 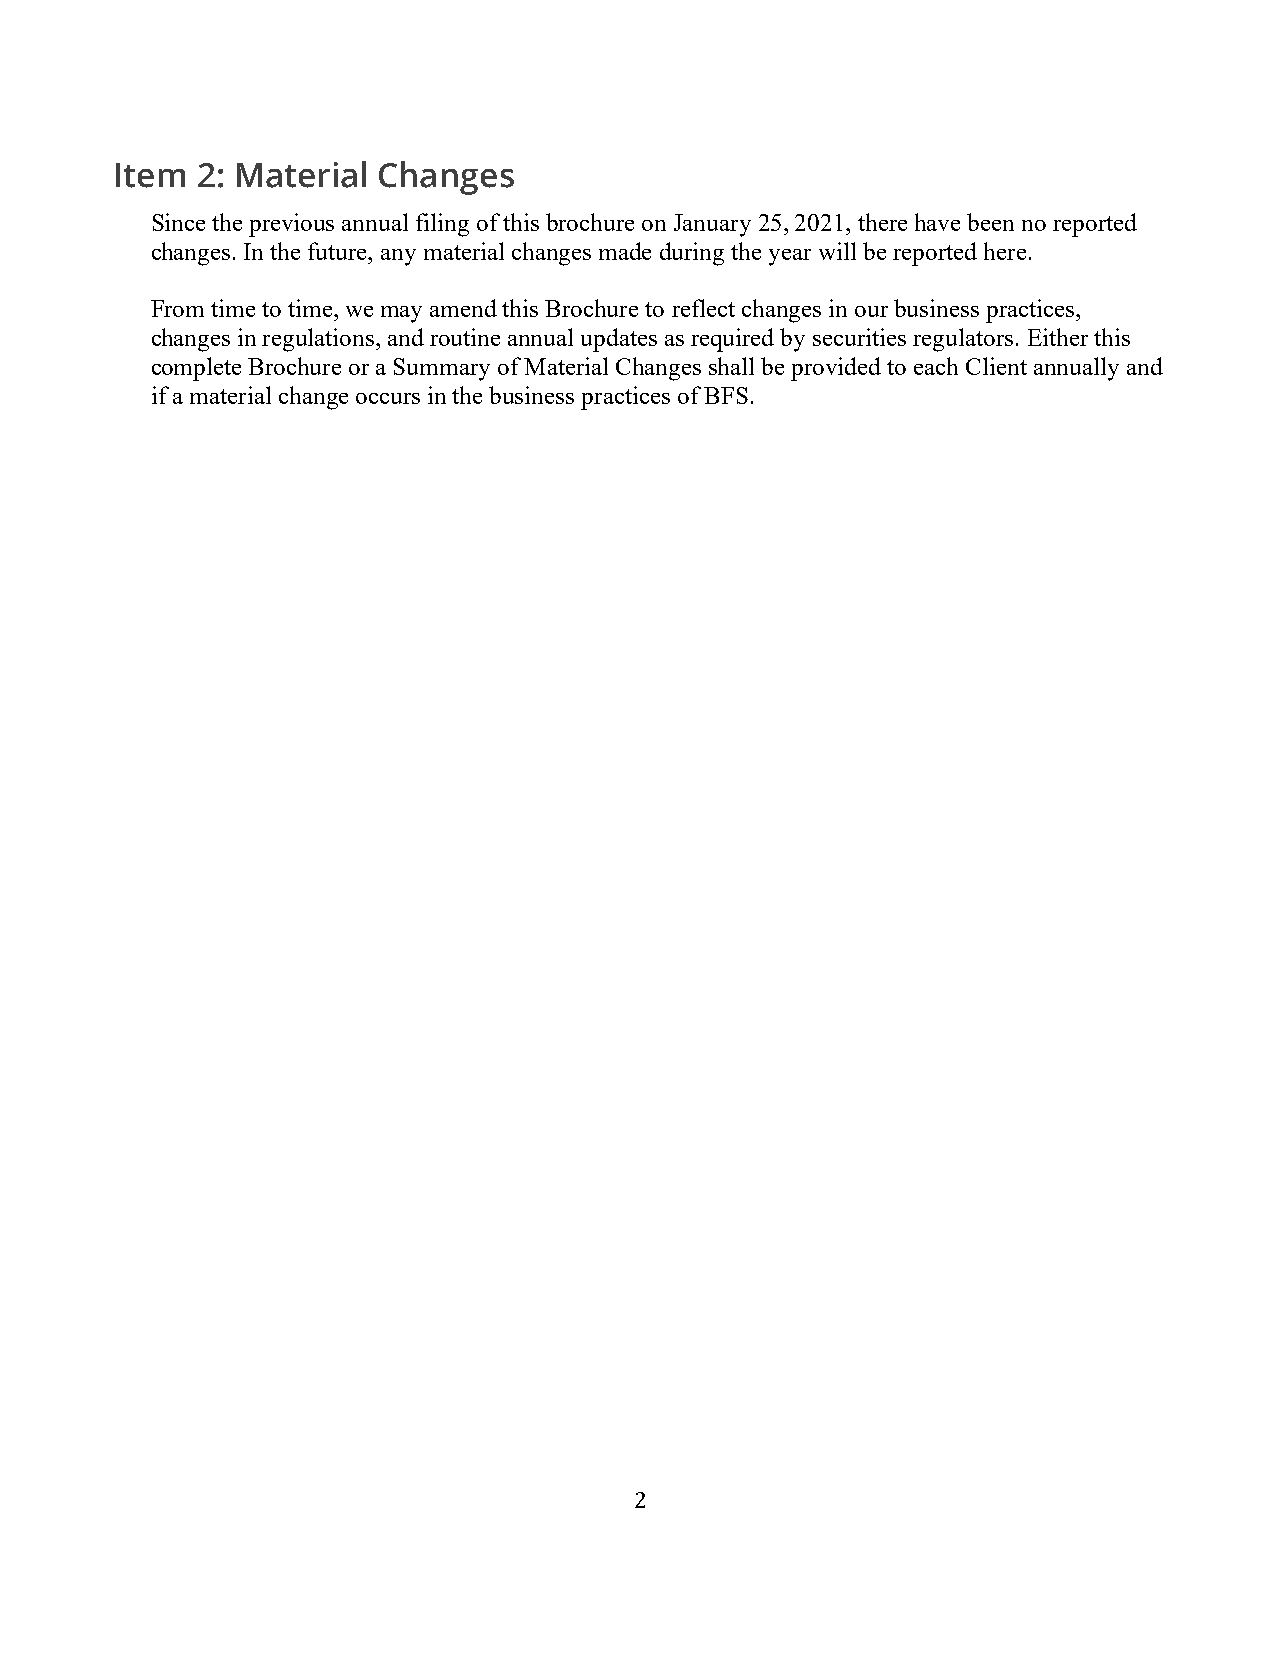 What do you see at coordinates (963, 340) in the page?
I see `regulators` at bounding box center [963, 340].
